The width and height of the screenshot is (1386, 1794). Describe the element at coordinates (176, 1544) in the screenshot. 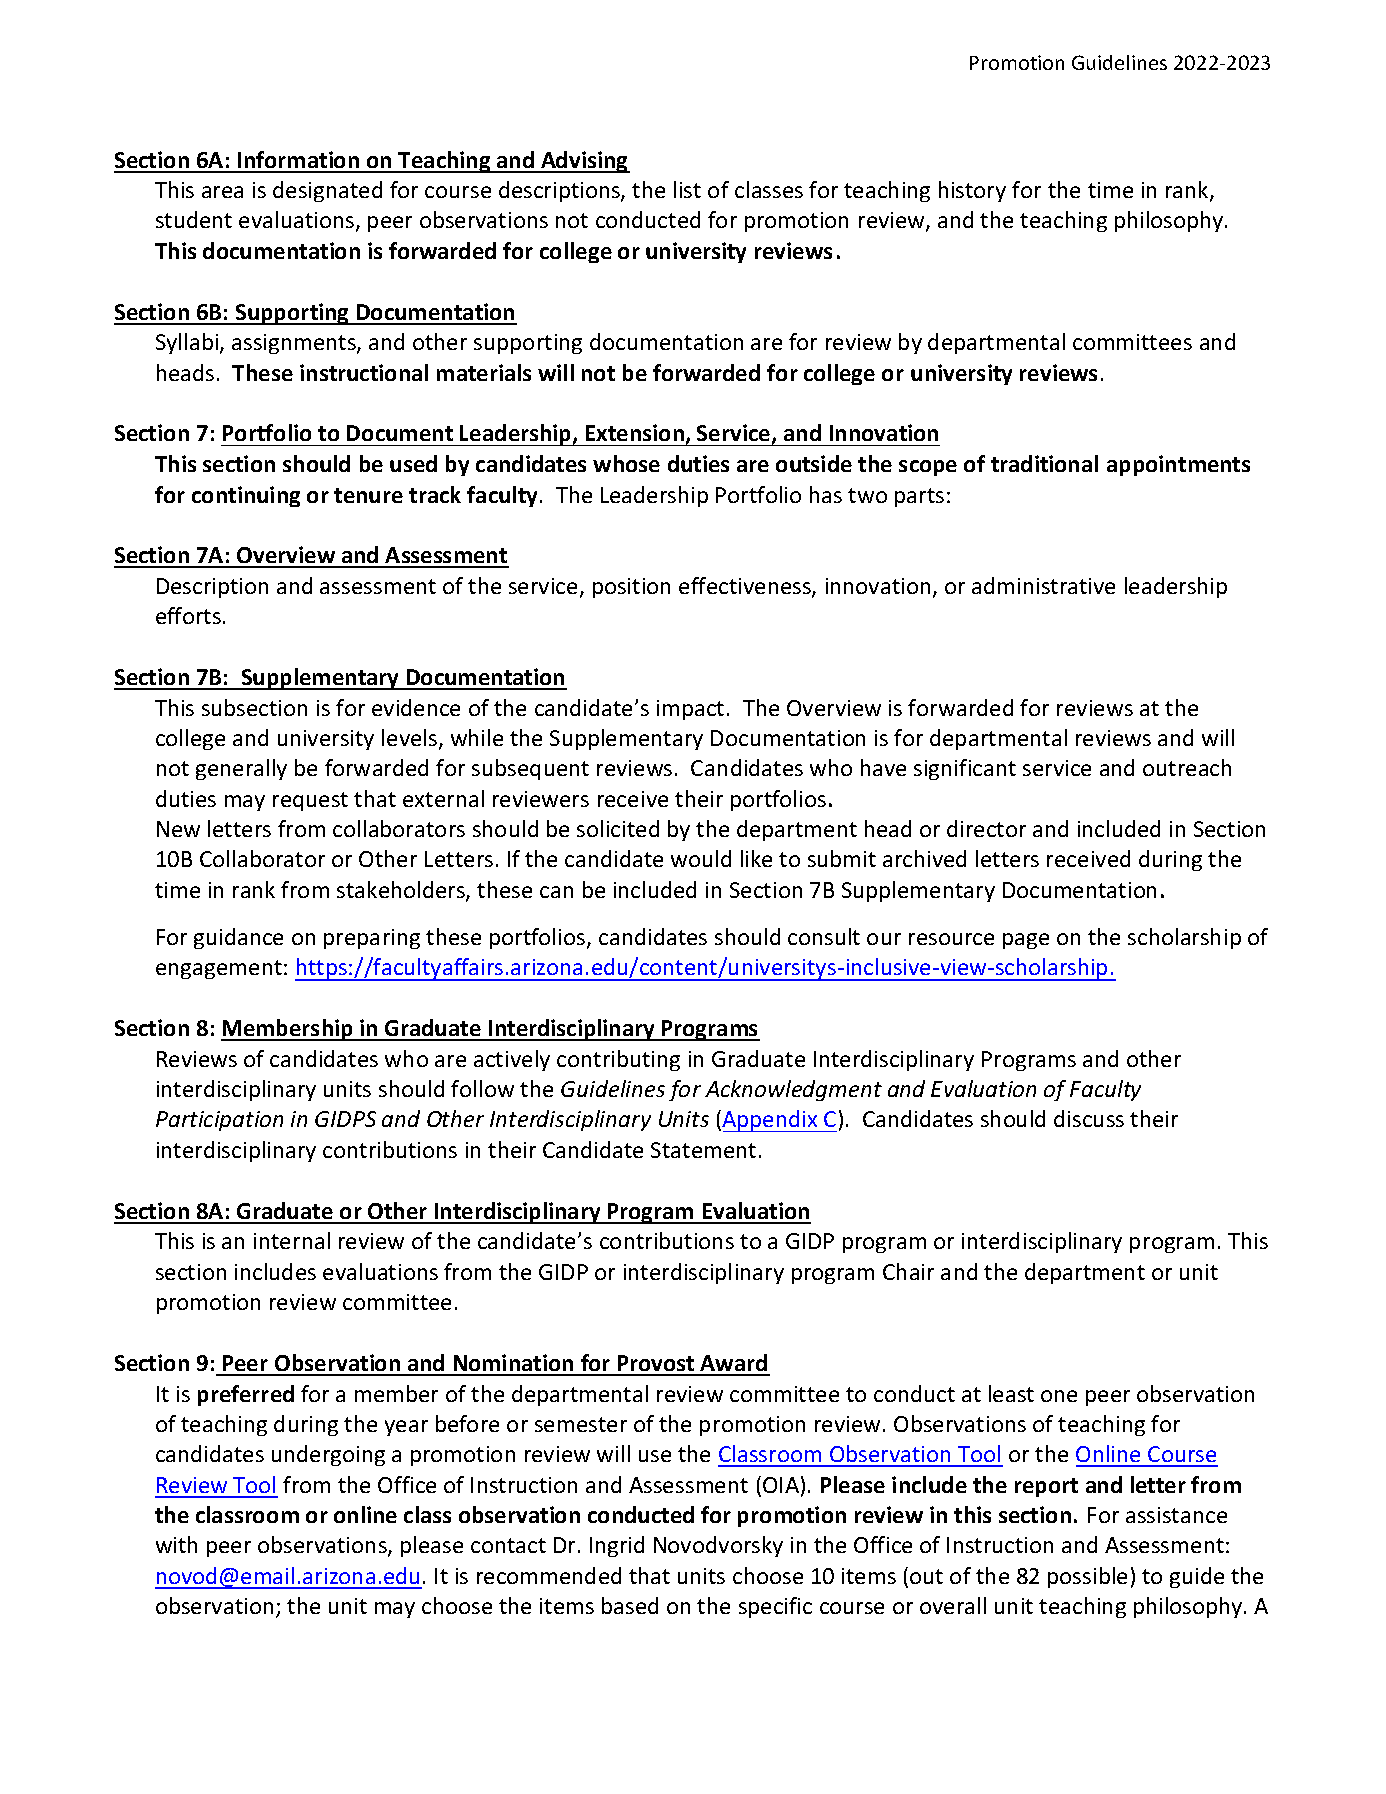

I see `with` at that location.
